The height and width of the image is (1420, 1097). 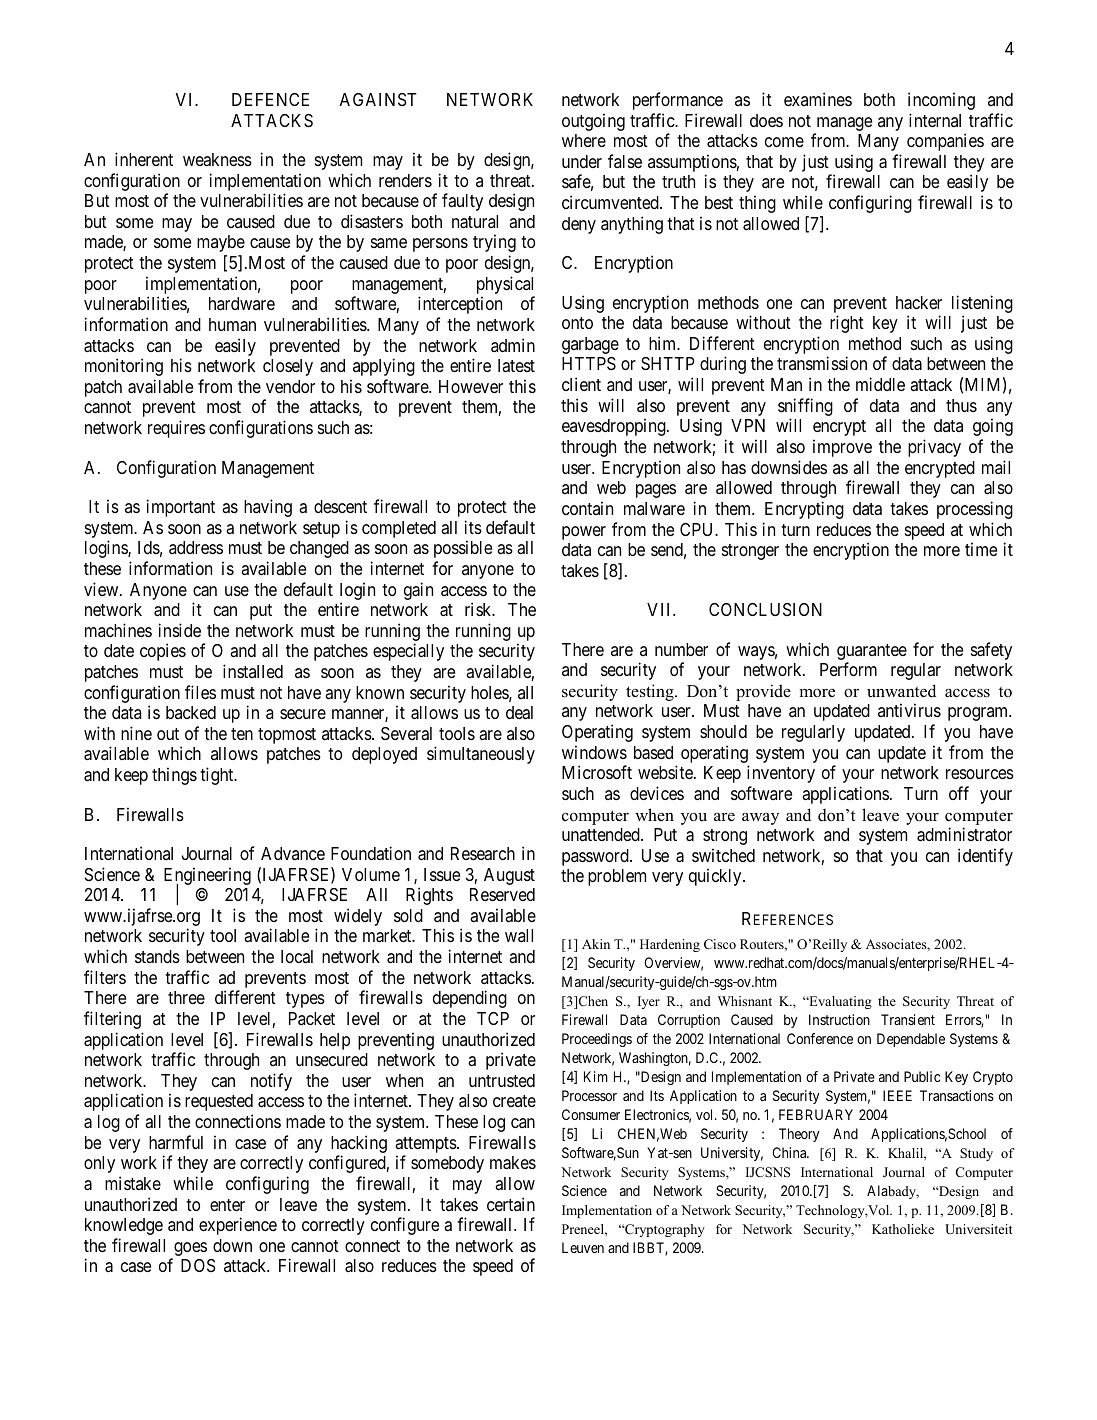 I want to click on tight, so click(x=218, y=776).
